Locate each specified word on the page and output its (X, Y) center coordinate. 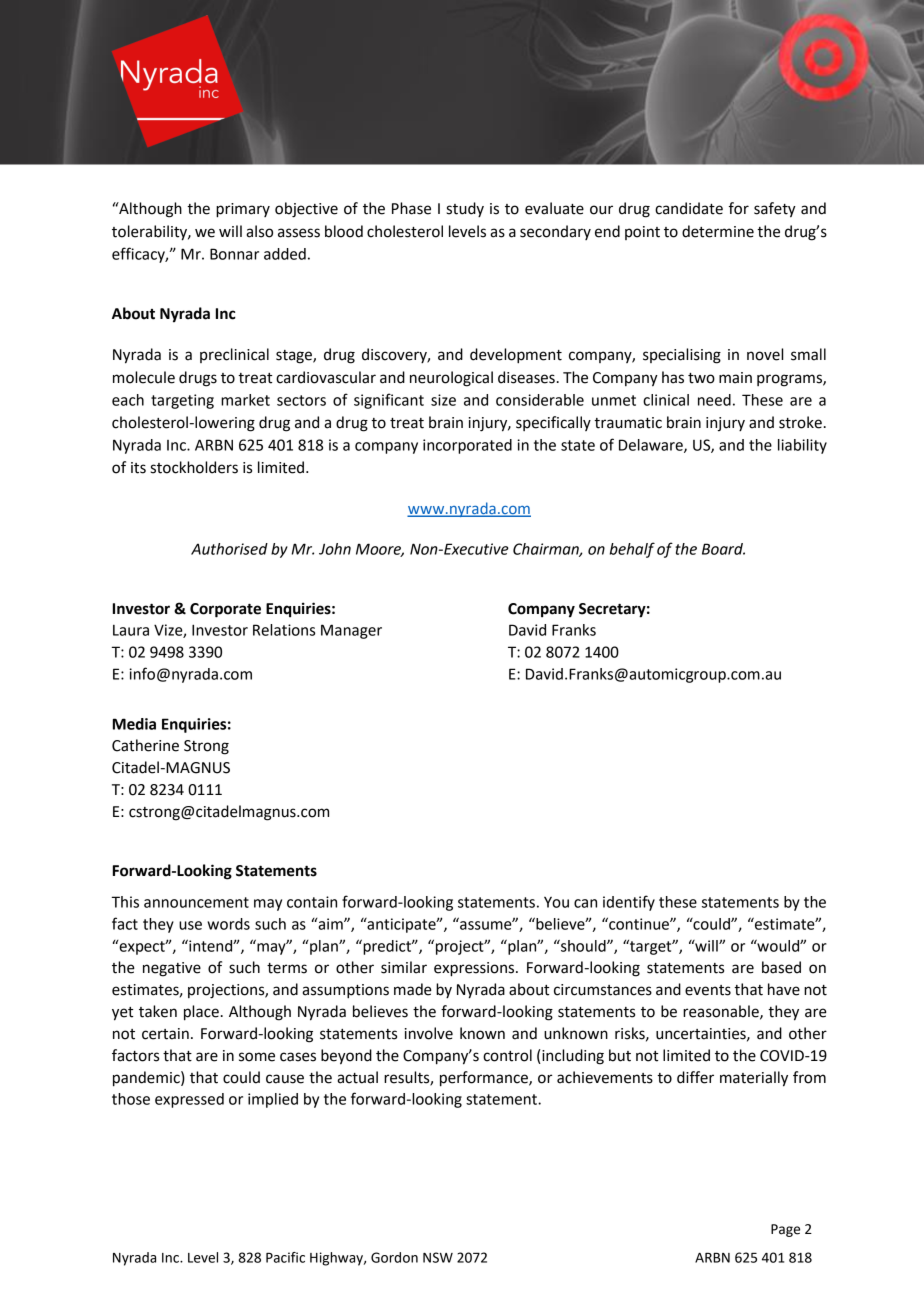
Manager (351, 631)
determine (718, 231)
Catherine (145, 745)
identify (629, 903)
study (465, 209)
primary (243, 210)
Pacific (285, 1257)
